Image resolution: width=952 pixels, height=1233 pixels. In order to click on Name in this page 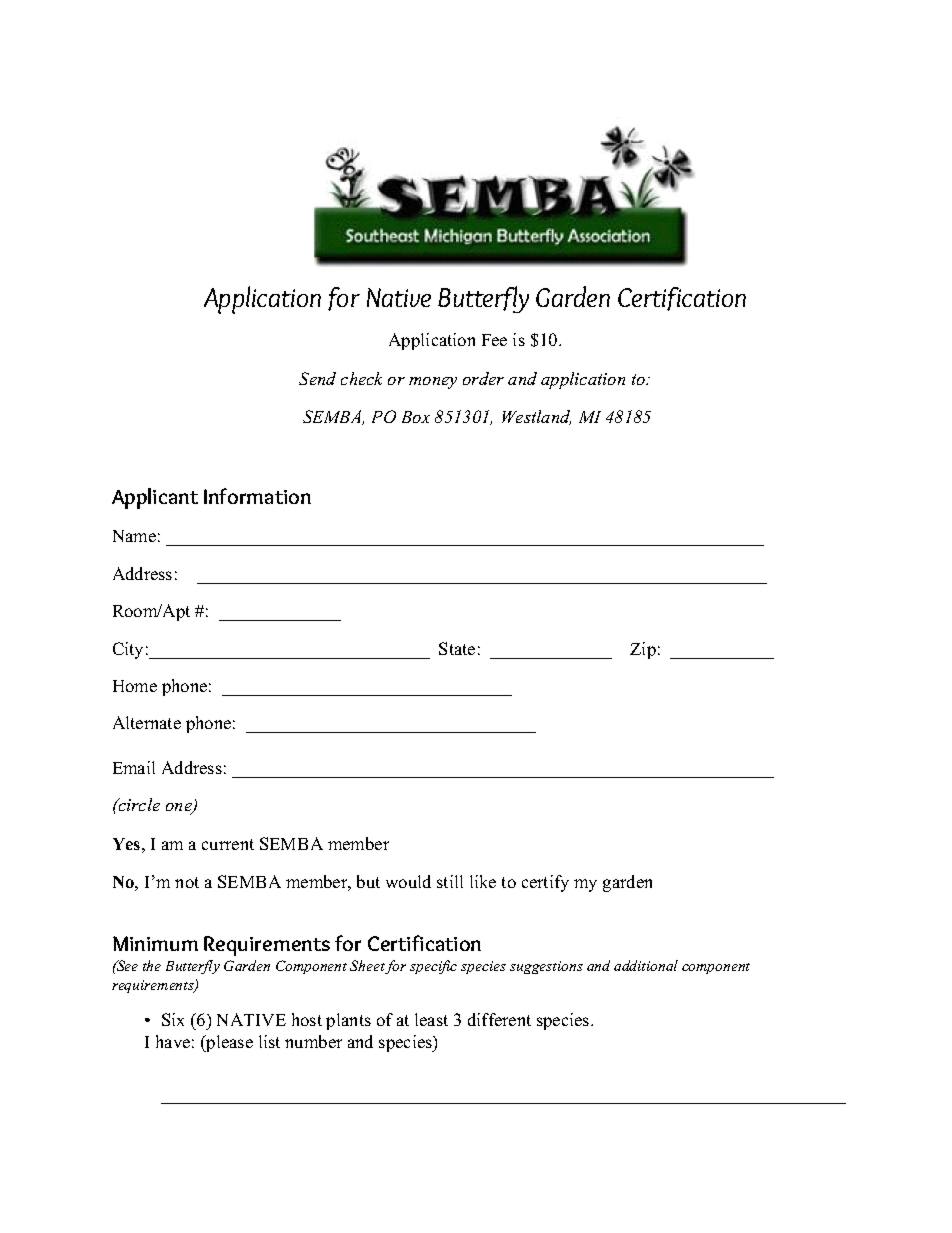, I will do `click(134, 536)`.
